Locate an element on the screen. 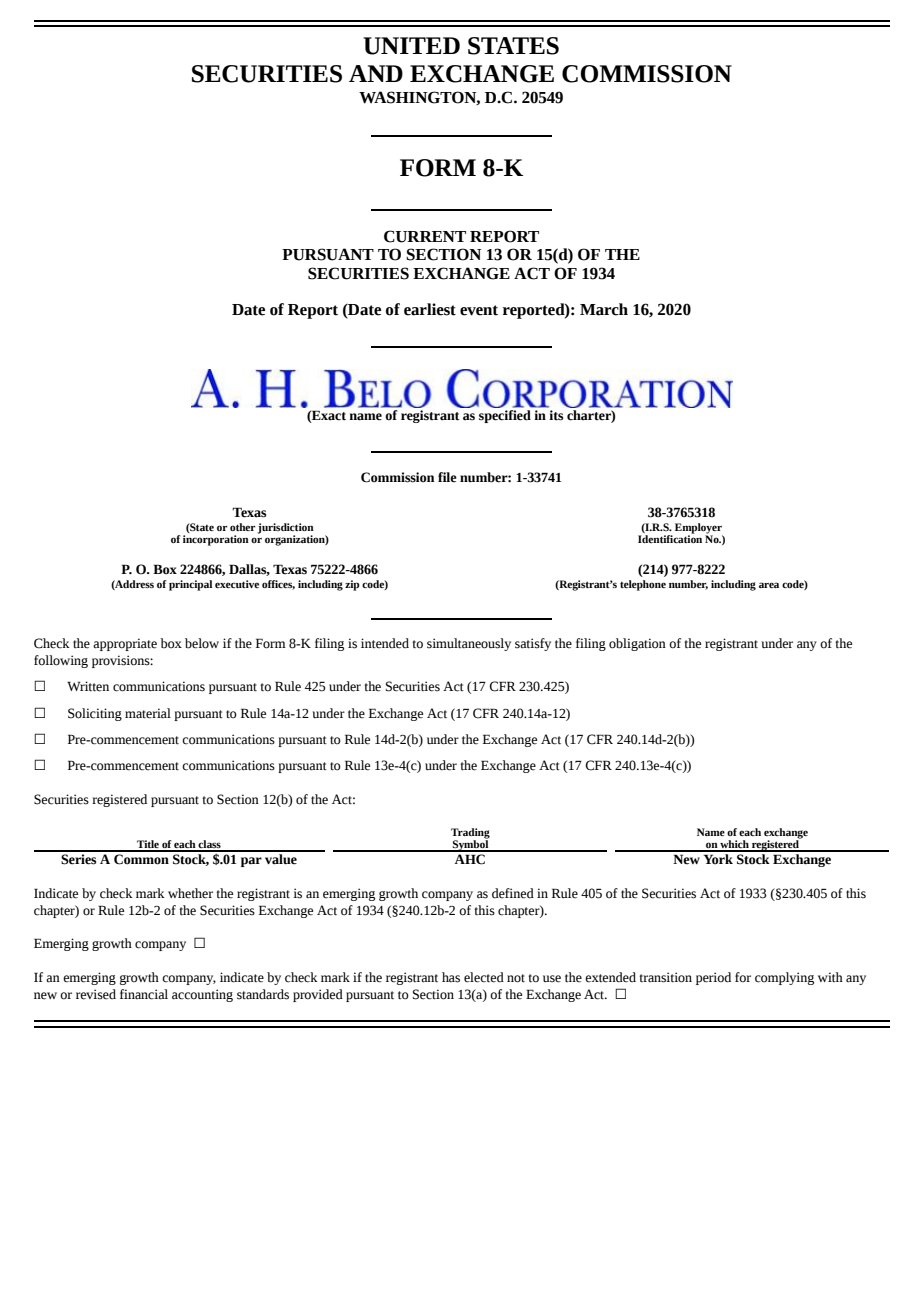 The image size is (924, 1308). appropriate is located at coordinates (125, 644).
